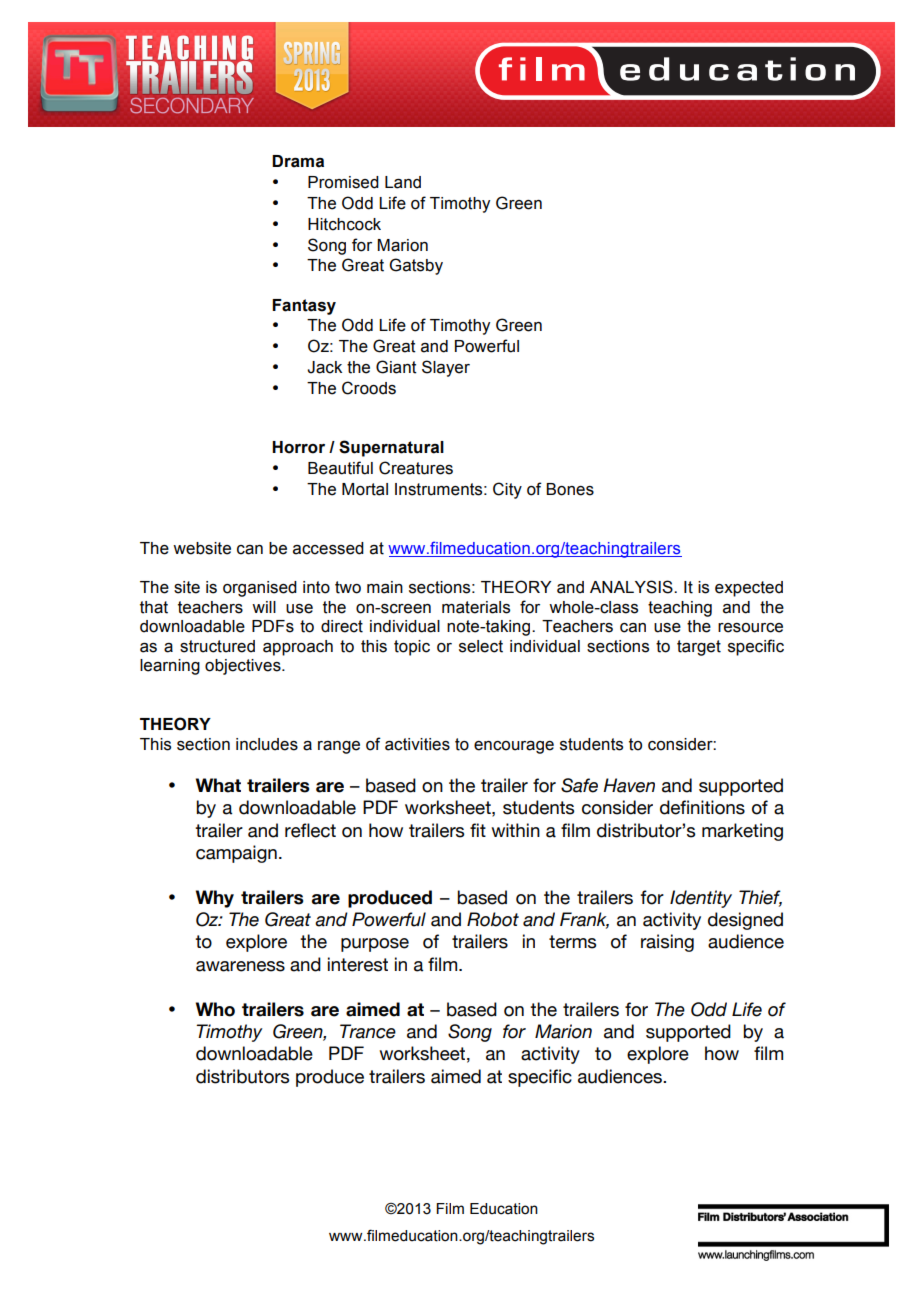 This screenshot has width=924, height=1308. Describe the element at coordinates (632, 587) in the screenshot. I see `ANALYSIS` at that location.
